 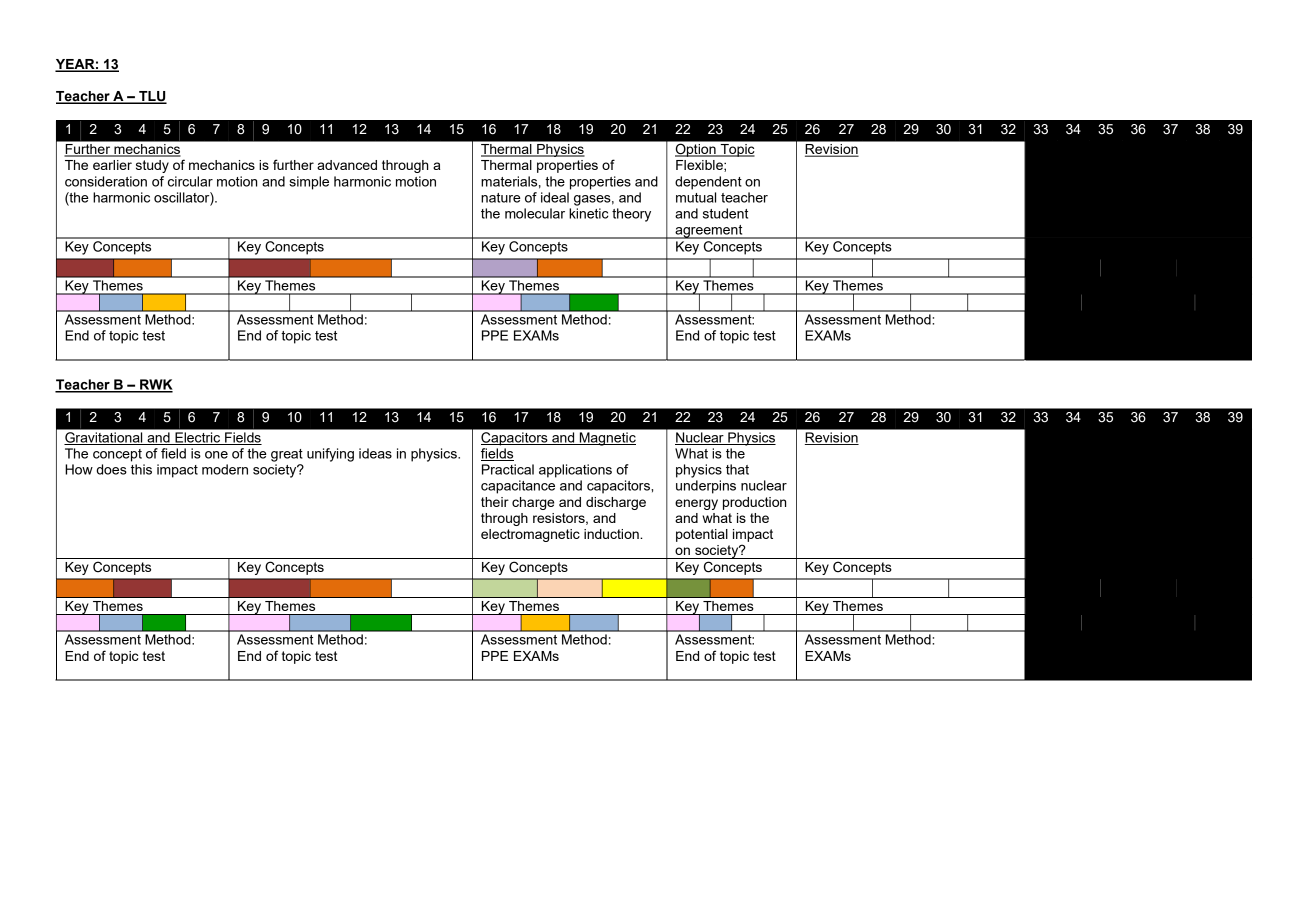 What do you see at coordinates (190, 181) in the page?
I see `circular` at bounding box center [190, 181].
